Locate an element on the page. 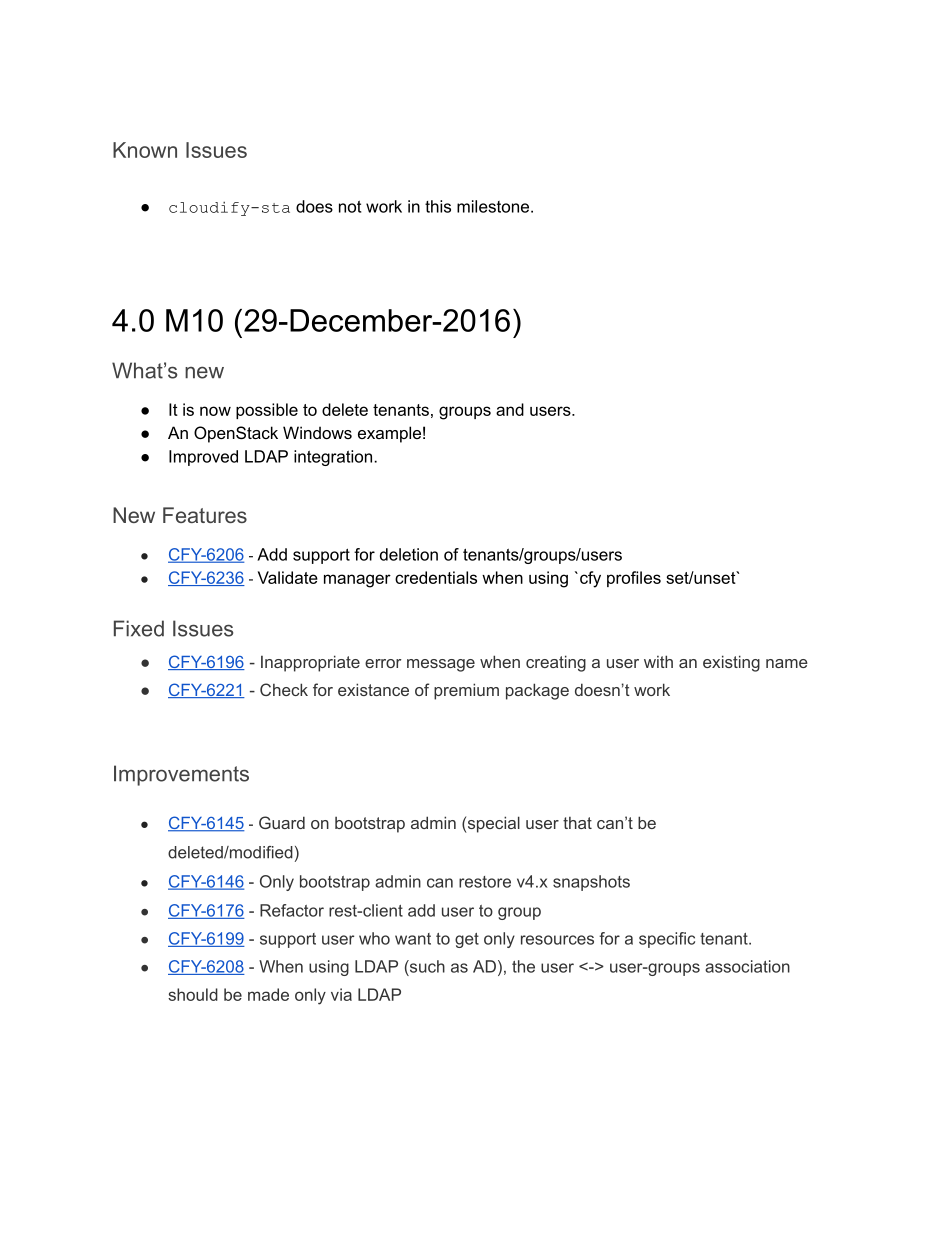  should is located at coordinates (193, 994).
